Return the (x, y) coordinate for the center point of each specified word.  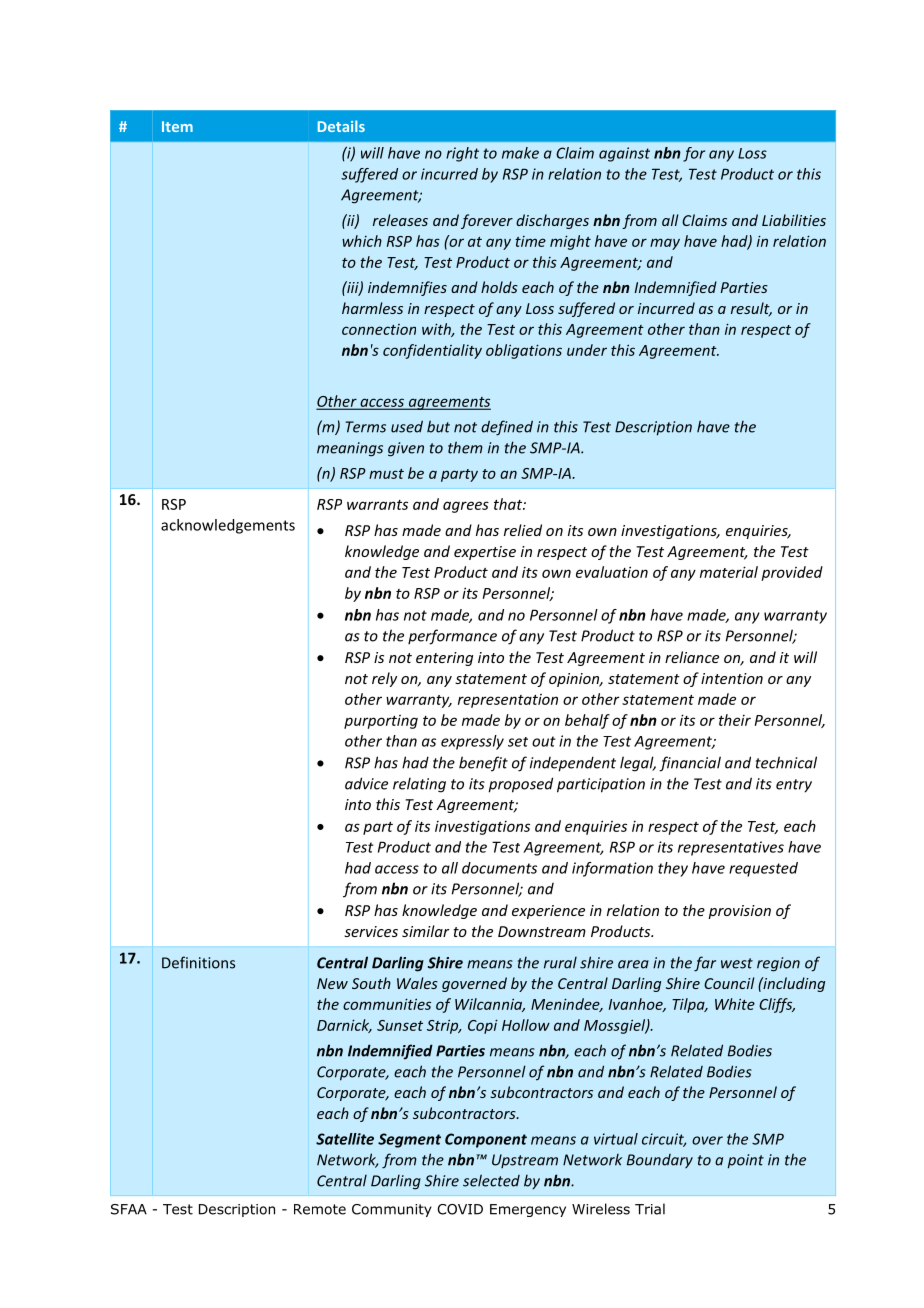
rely (384, 679)
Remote (320, 1209)
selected (491, 1180)
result (751, 309)
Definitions (198, 962)
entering (444, 659)
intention (732, 678)
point (745, 1161)
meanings (350, 449)
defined (507, 428)
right (462, 154)
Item (177, 126)
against (624, 154)
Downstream (542, 931)
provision (739, 912)
